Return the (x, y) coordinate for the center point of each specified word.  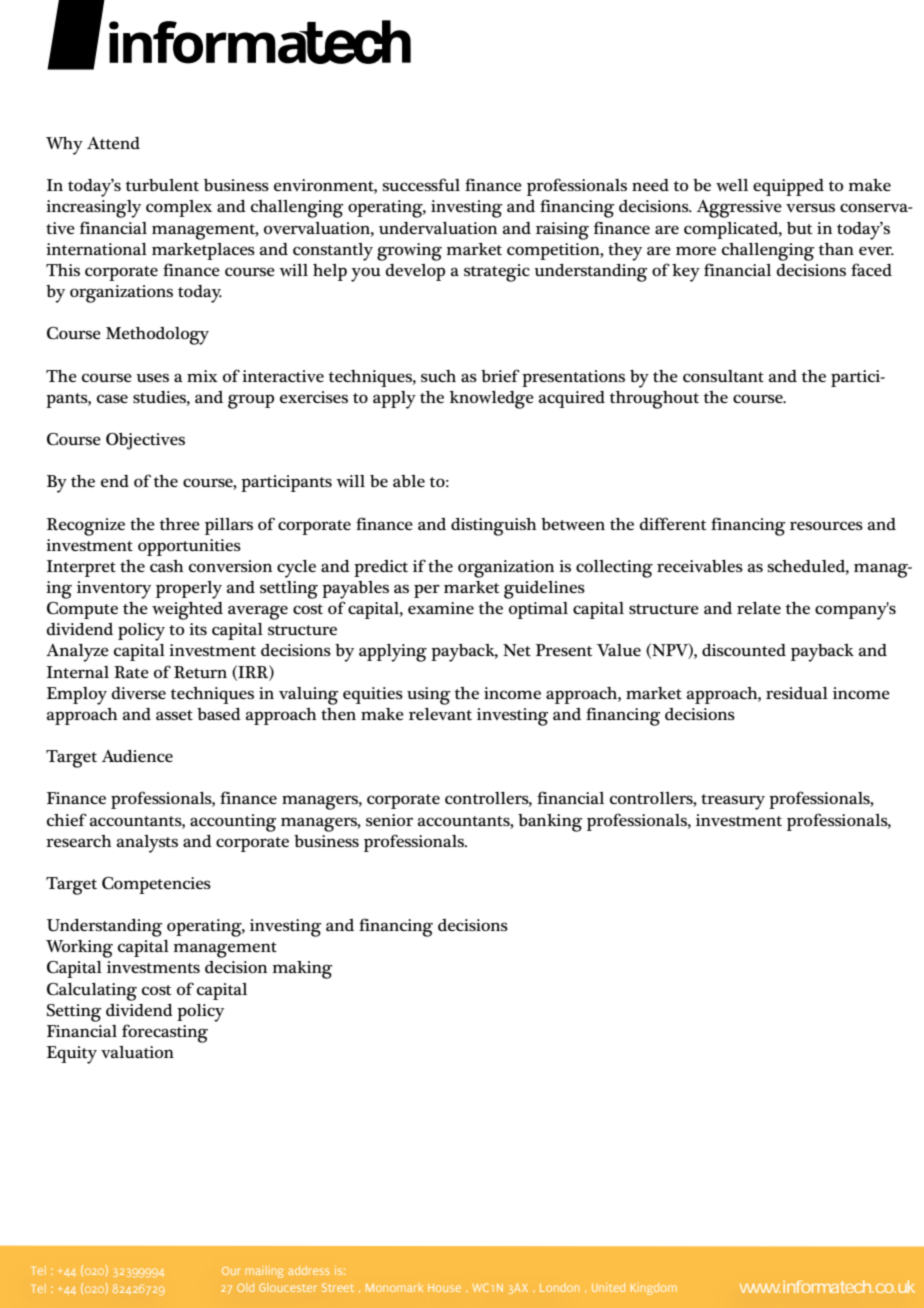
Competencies (156, 885)
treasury (733, 802)
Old (245, 1287)
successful (421, 184)
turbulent (162, 185)
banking (550, 823)
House (444, 1288)
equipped (788, 187)
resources (826, 525)
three (180, 524)
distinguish (493, 527)
